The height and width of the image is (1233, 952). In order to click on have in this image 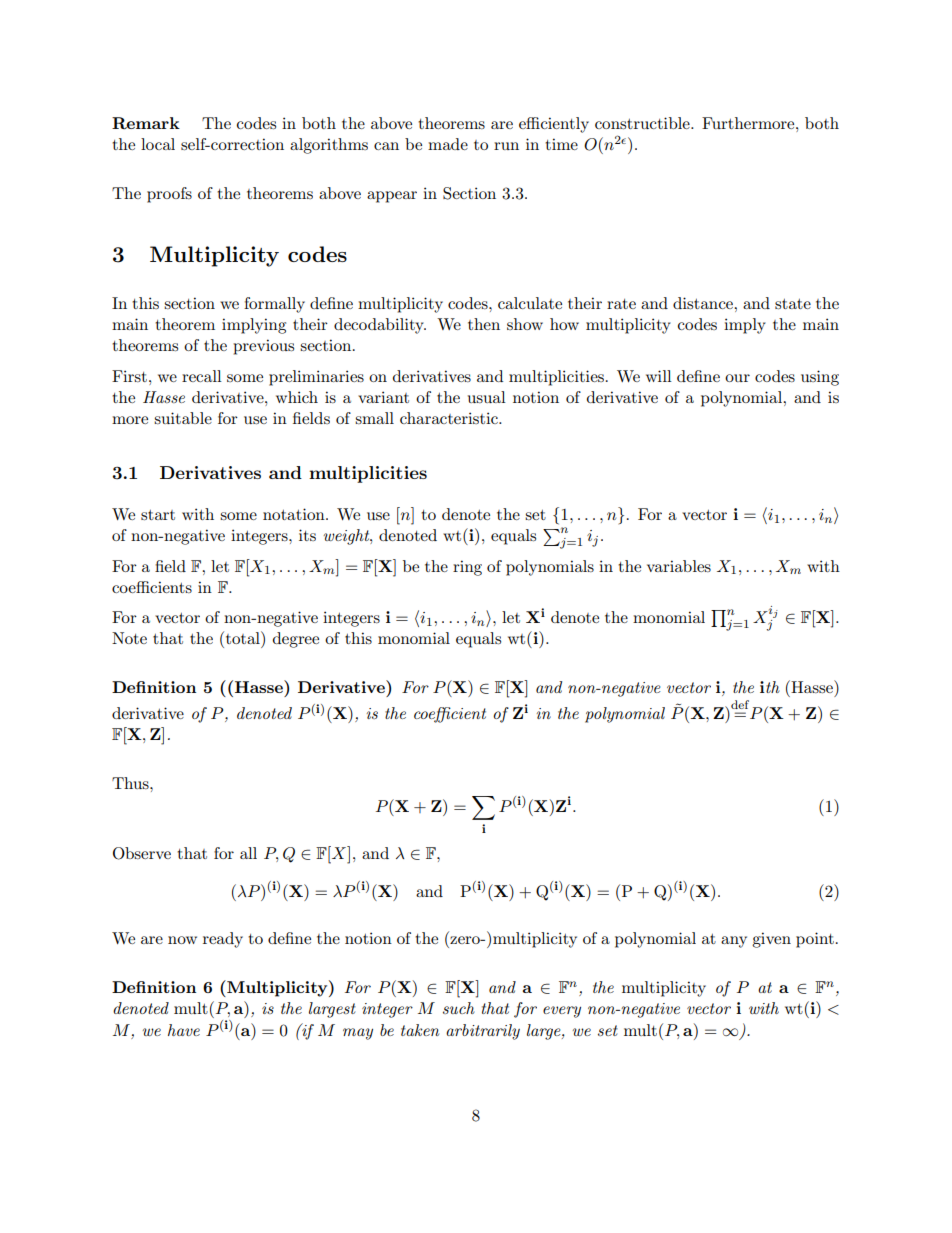, I will do `click(184, 1030)`.
